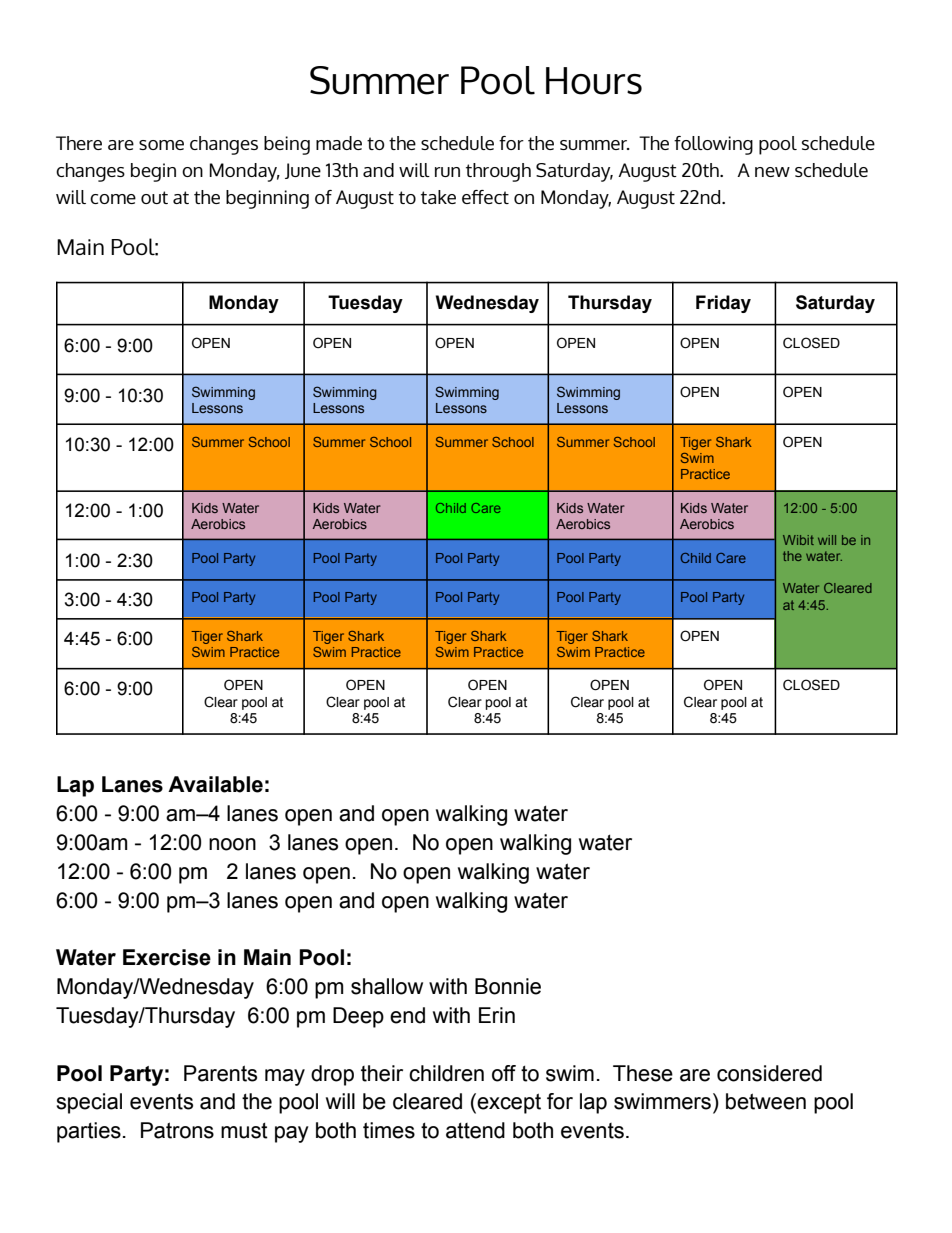 The image size is (952, 1233). Describe the element at coordinates (177, 1130) in the image. I see `Patrons` at that location.
